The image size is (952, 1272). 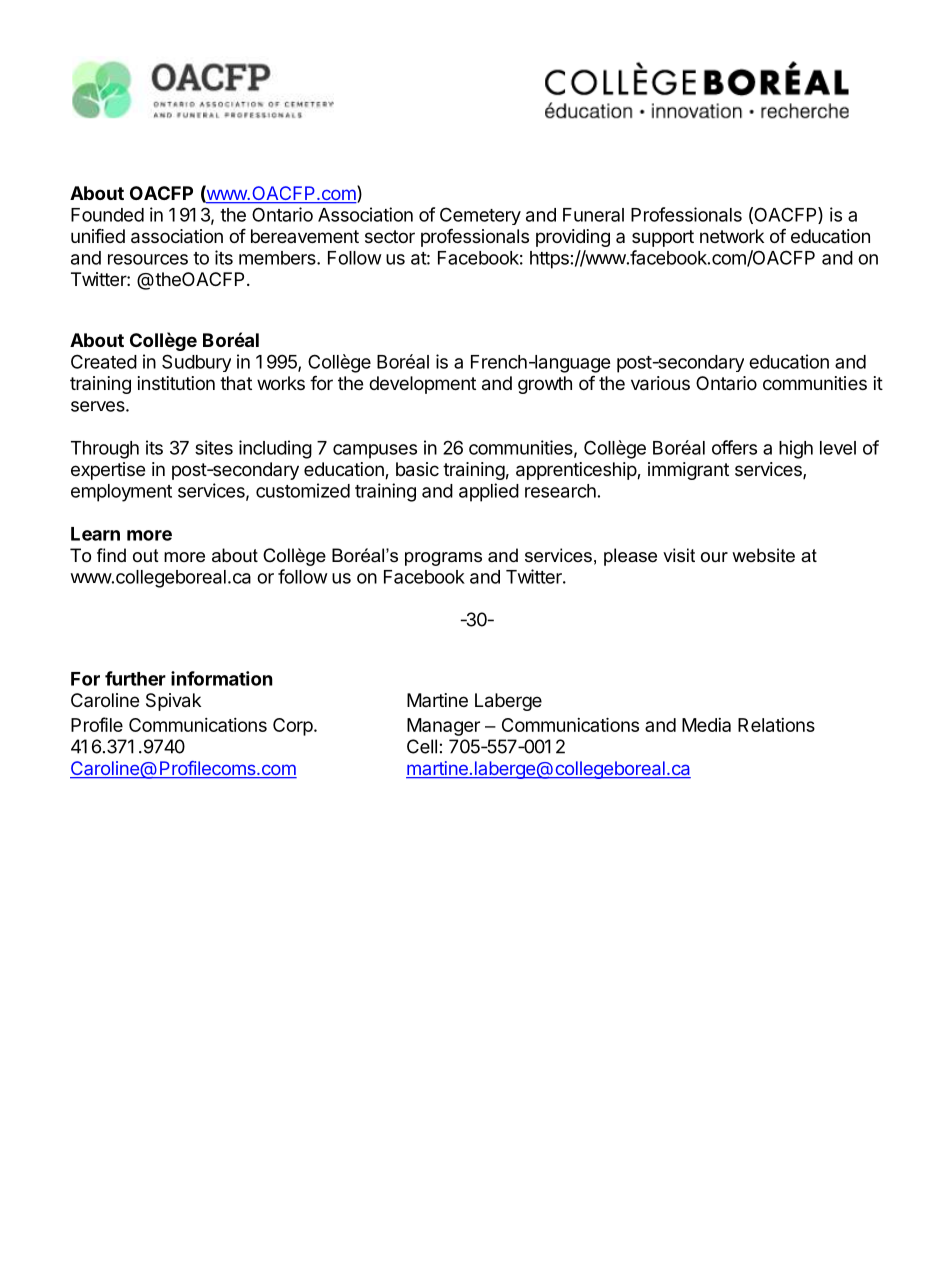 What do you see at coordinates (196, 363) in the image?
I see `Sudbury` at bounding box center [196, 363].
